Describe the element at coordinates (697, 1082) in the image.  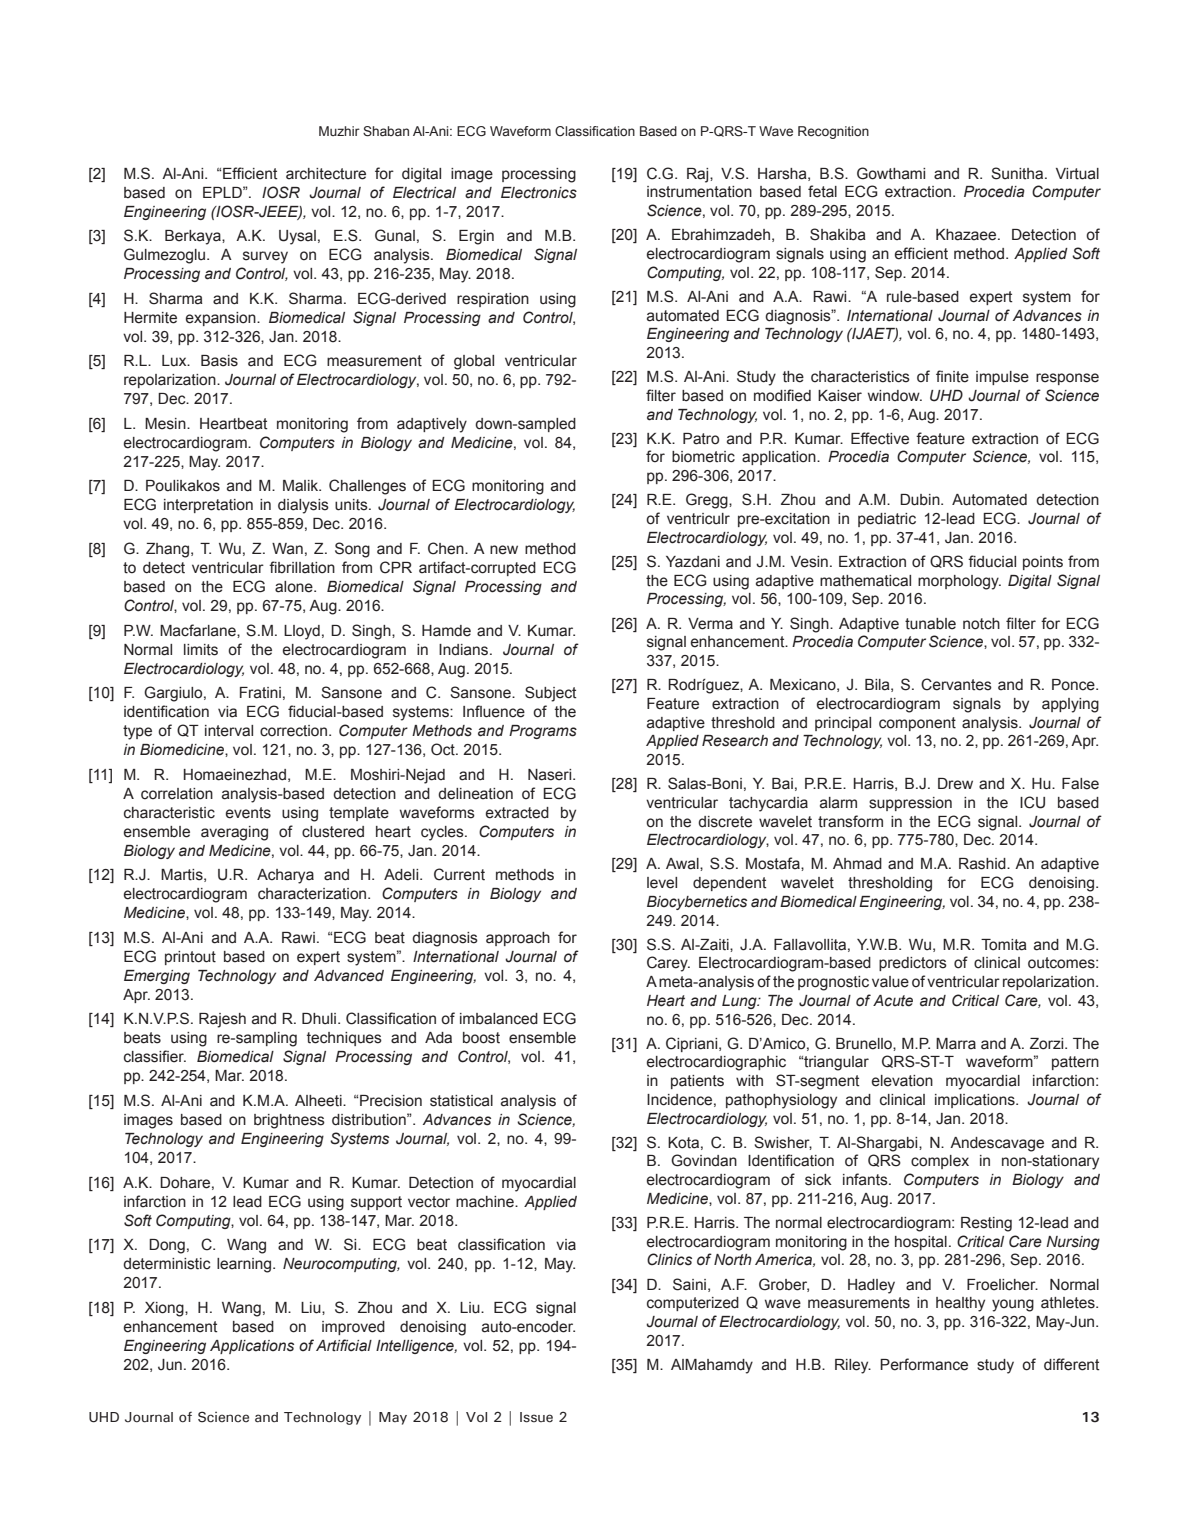
I see `patients` at that location.
